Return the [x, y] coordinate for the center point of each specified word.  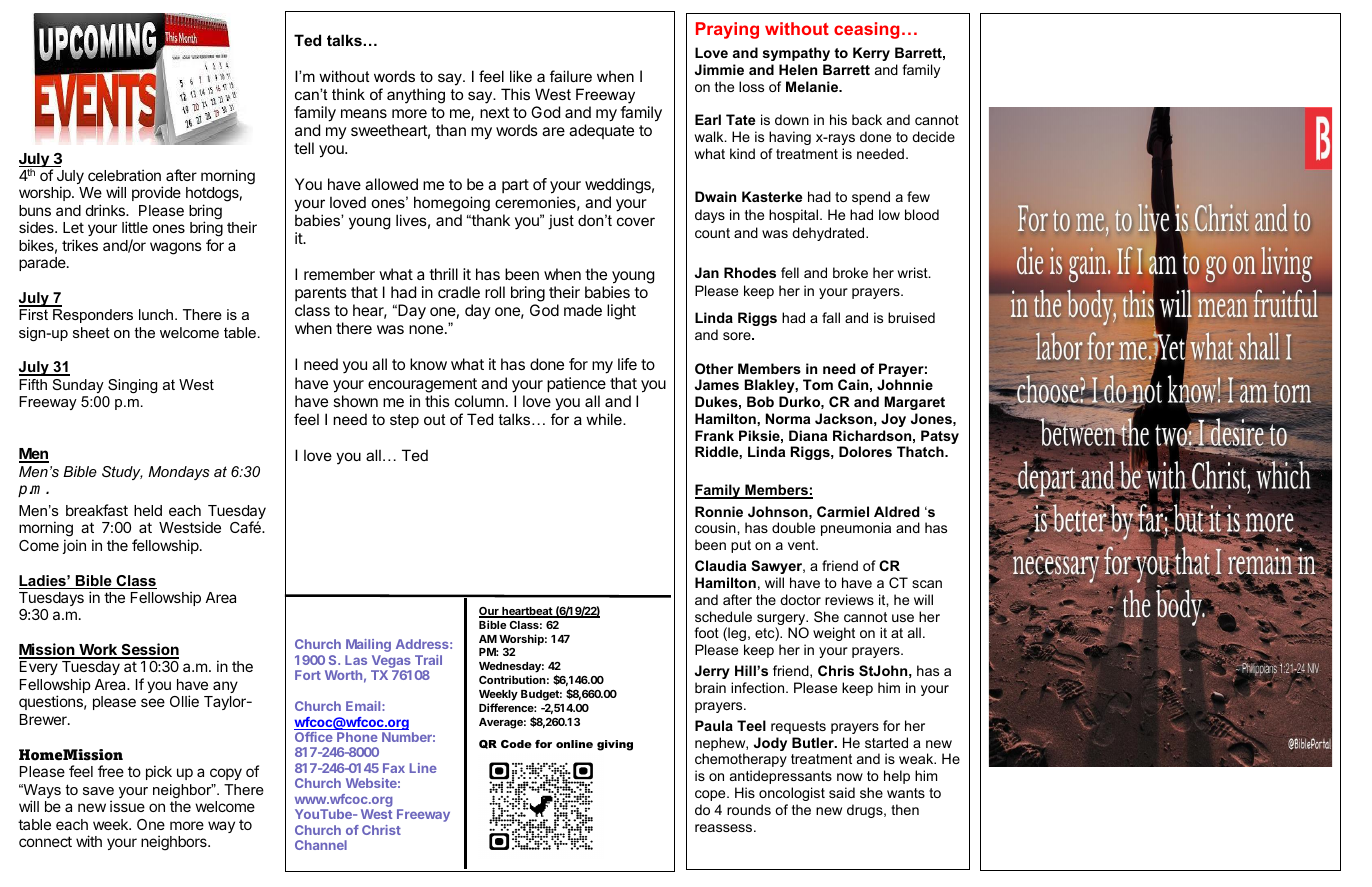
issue [127, 806]
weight [834, 634]
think [348, 94]
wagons [176, 248]
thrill [443, 274]
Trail [428, 660]
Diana [808, 435]
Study [122, 473]
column [479, 401]
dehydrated [829, 234]
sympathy [796, 54]
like [521, 76]
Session [149, 650]
